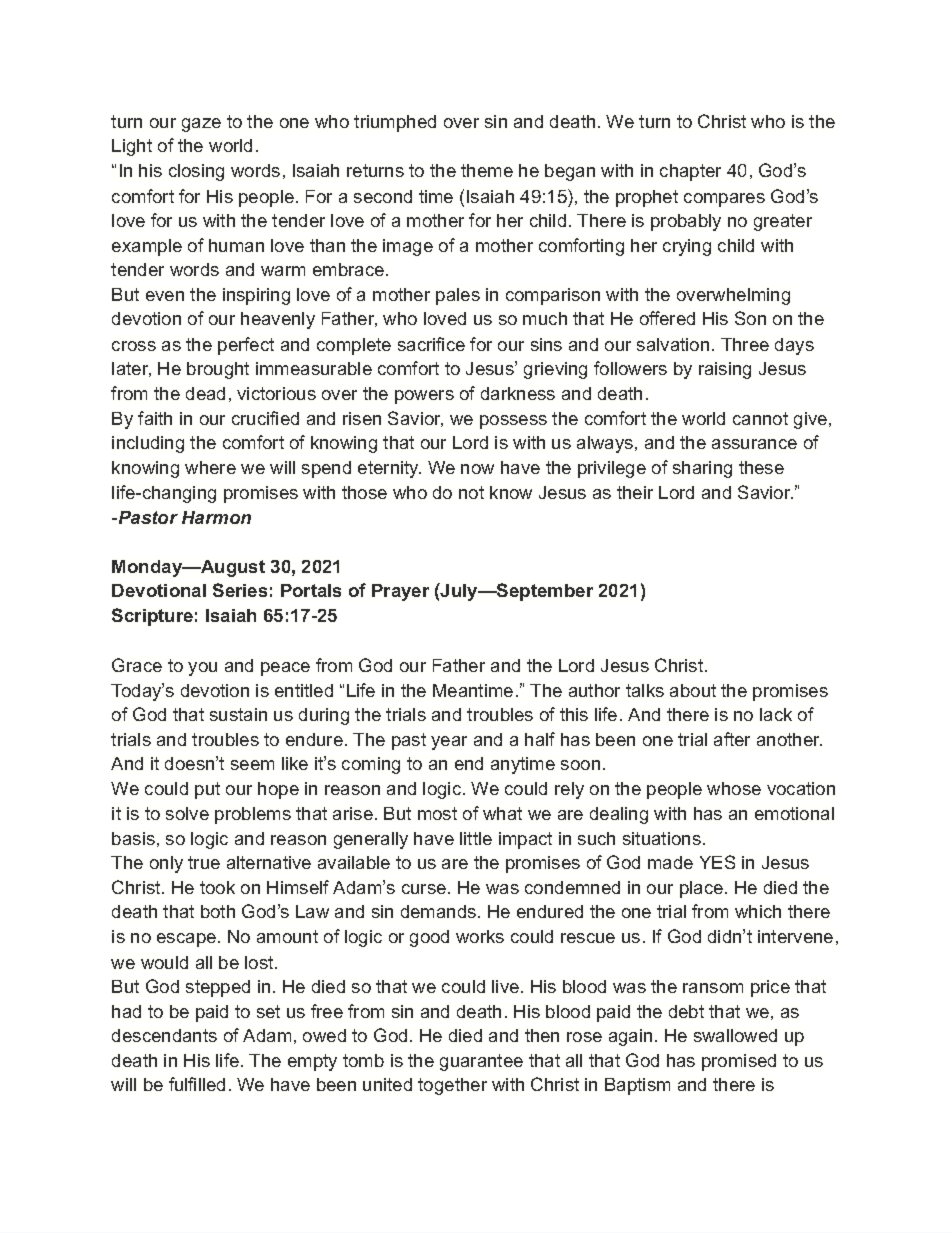  What do you see at coordinates (487, 170) in the document?
I see `theme` at bounding box center [487, 170].
